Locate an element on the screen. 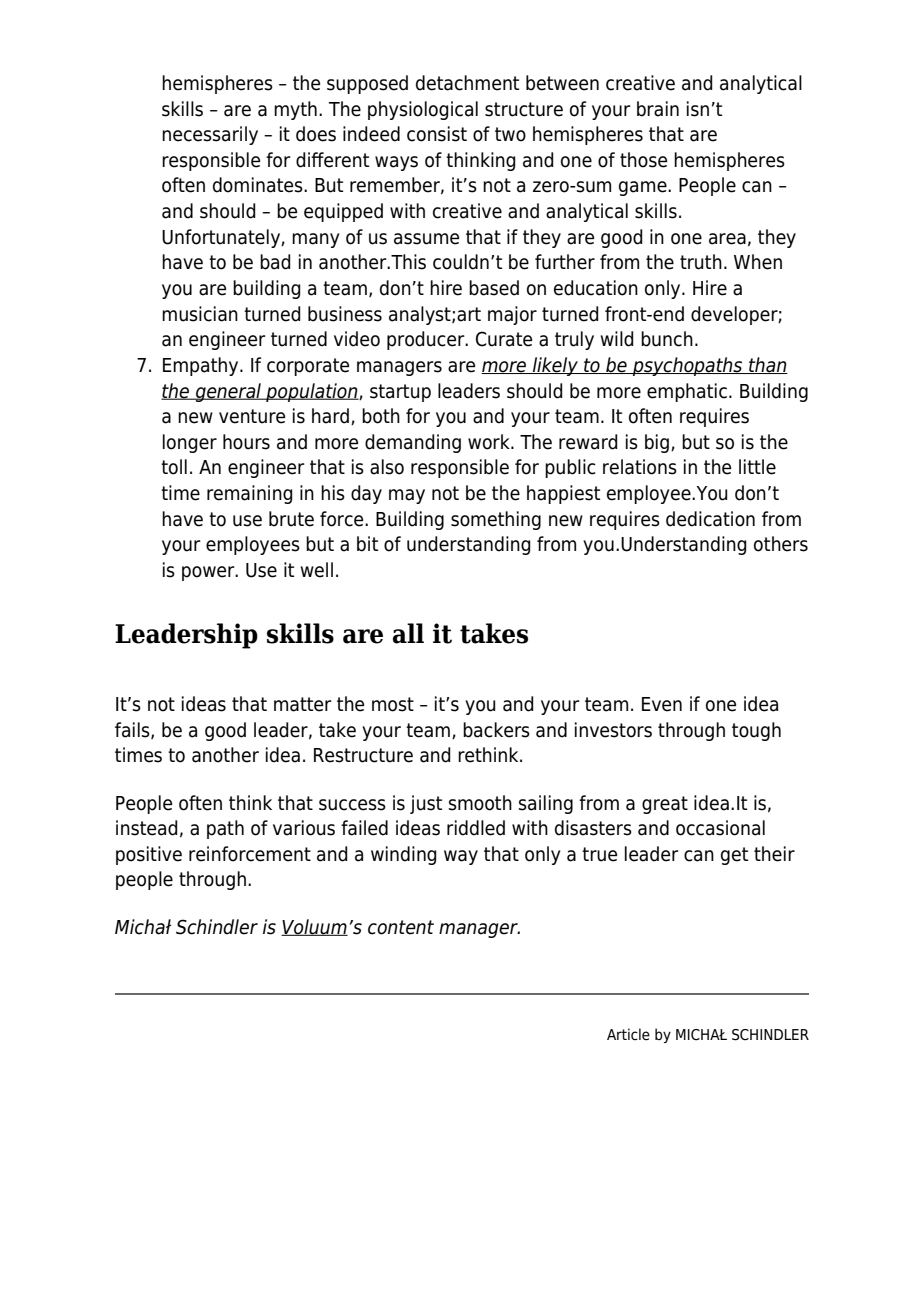 This screenshot has height=1308, width=924. brain is located at coordinates (658, 109).
